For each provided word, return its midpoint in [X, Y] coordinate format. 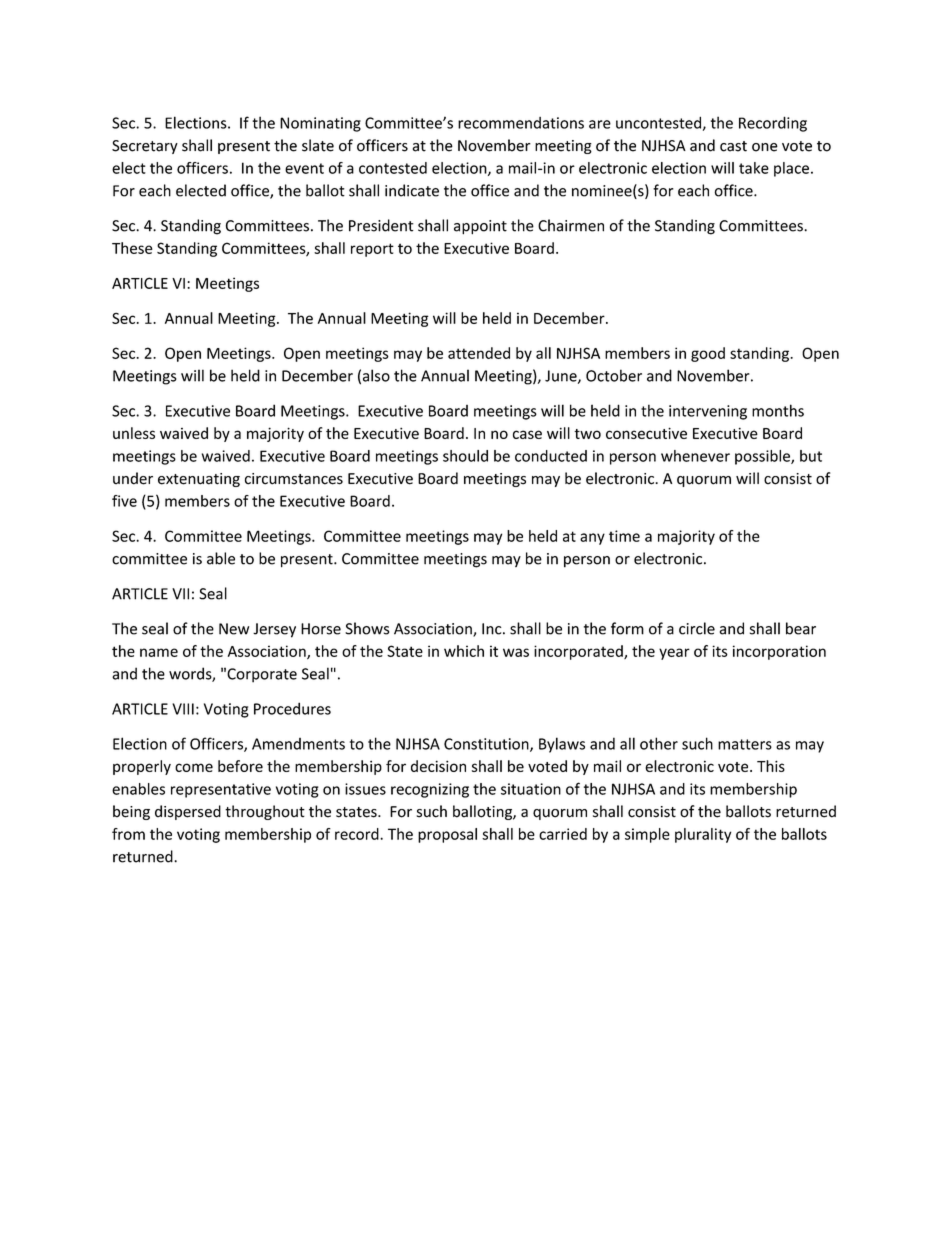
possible [763, 457]
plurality [703, 835]
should [465, 456]
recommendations [521, 123]
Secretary [145, 147]
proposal [447, 835]
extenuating [199, 480]
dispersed [188, 812]
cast [733, 146]
